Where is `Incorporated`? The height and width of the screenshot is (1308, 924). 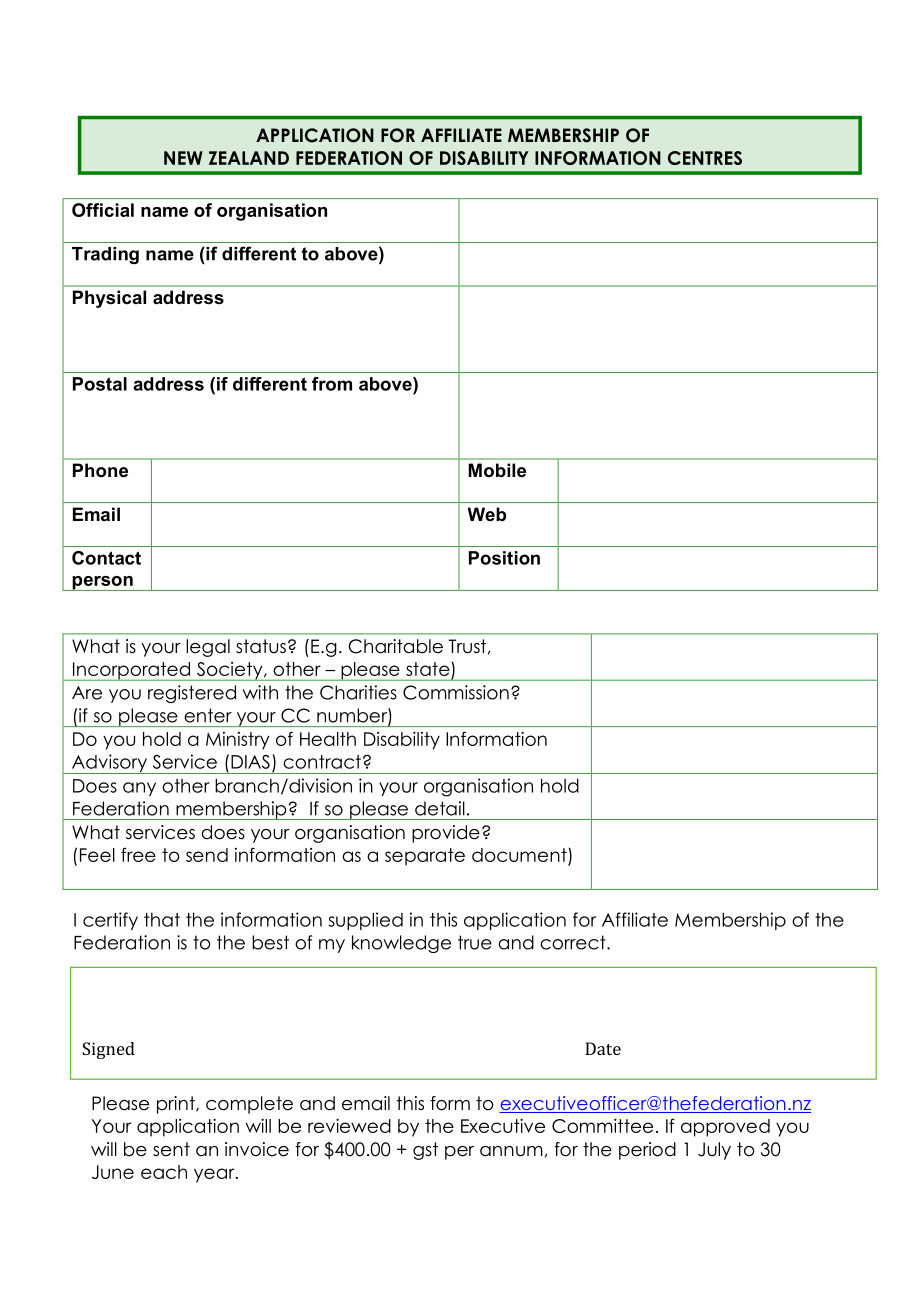 Incorporated is located at coordinates (132, 671).
